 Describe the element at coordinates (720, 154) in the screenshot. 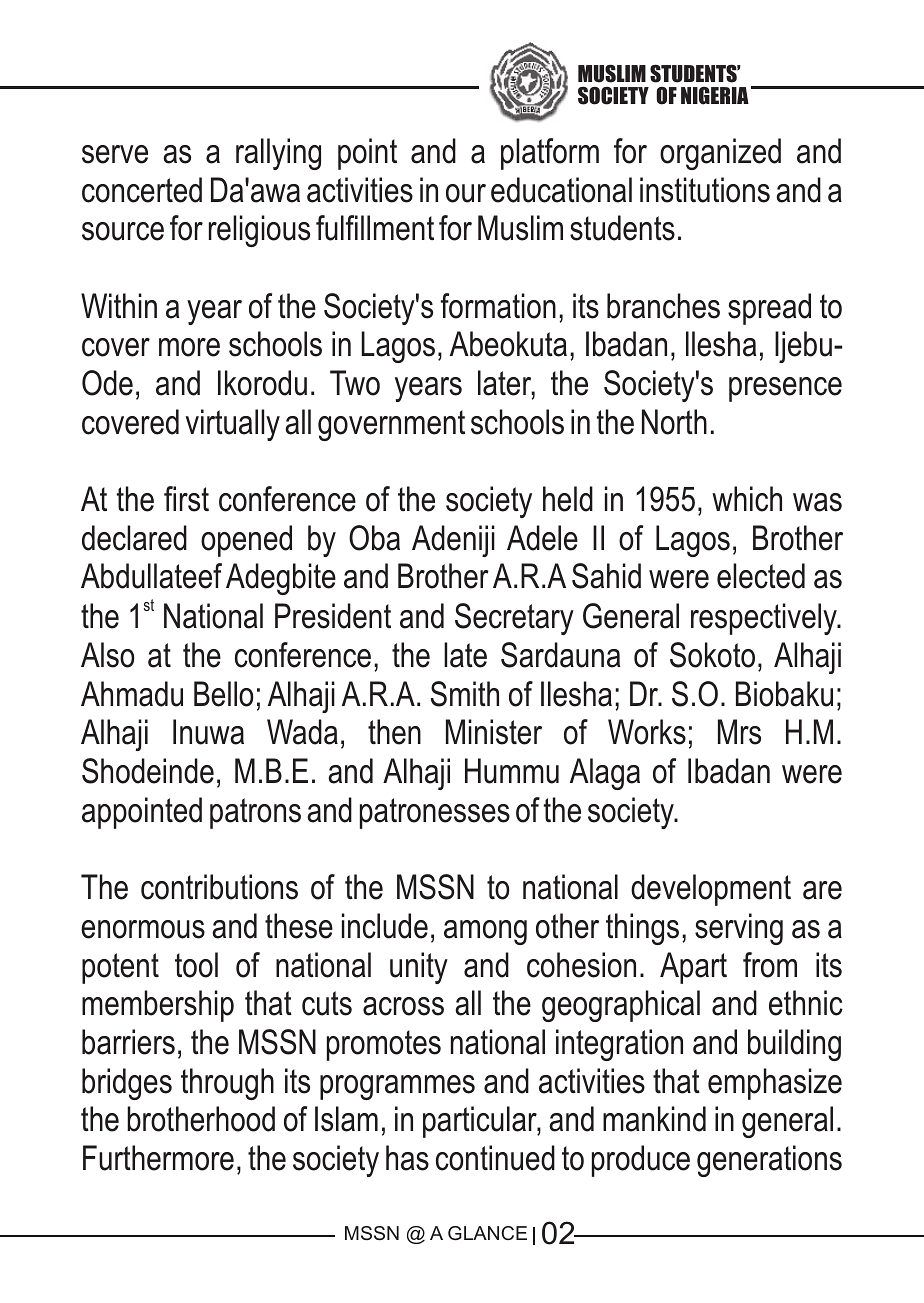

I see `organized` at that location.
